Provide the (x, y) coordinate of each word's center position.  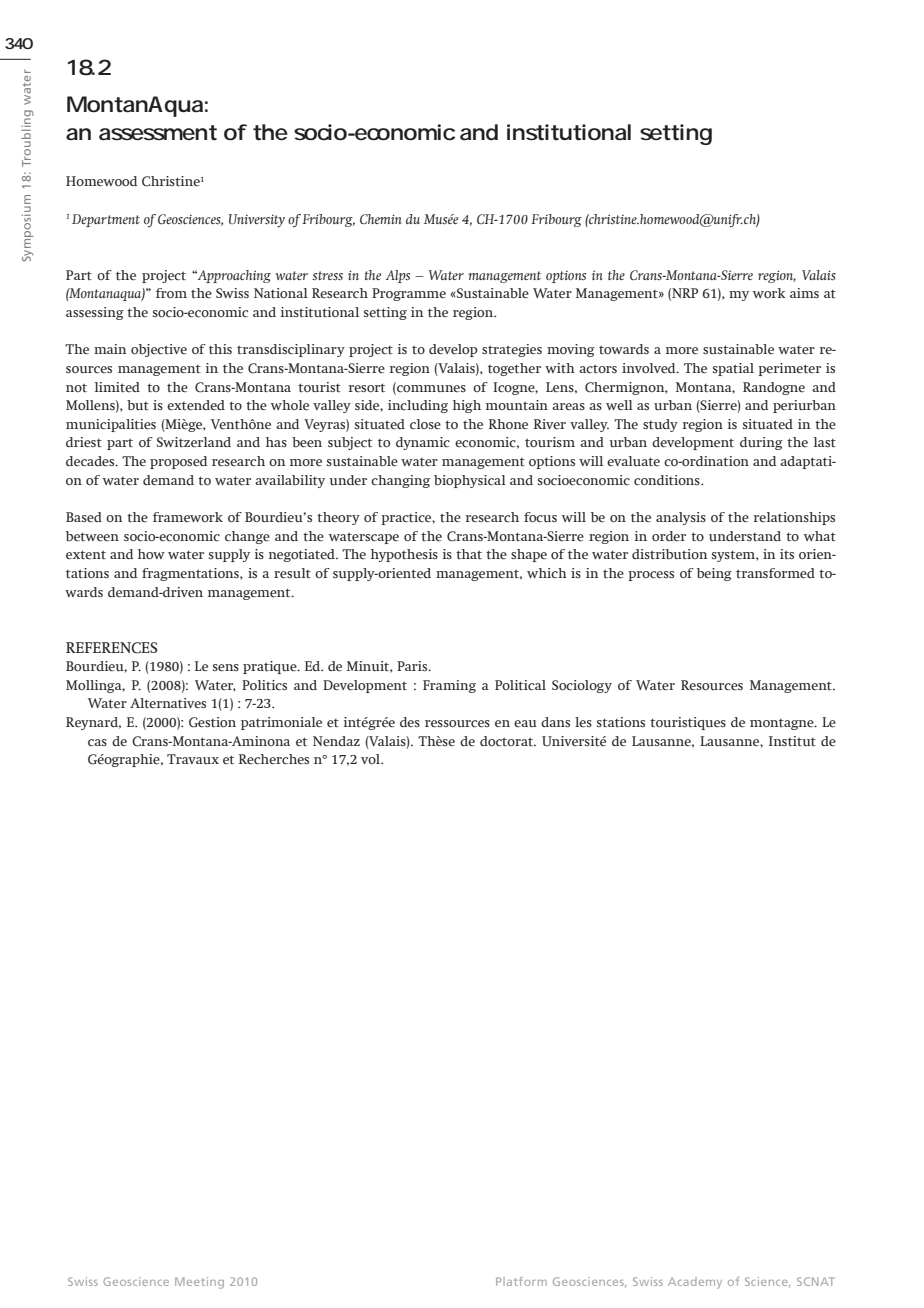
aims (804, 293)
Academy (695, 1283)
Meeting (199, 1283)
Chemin (381, 219)
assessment (158, 133)
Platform (521, 1281)
